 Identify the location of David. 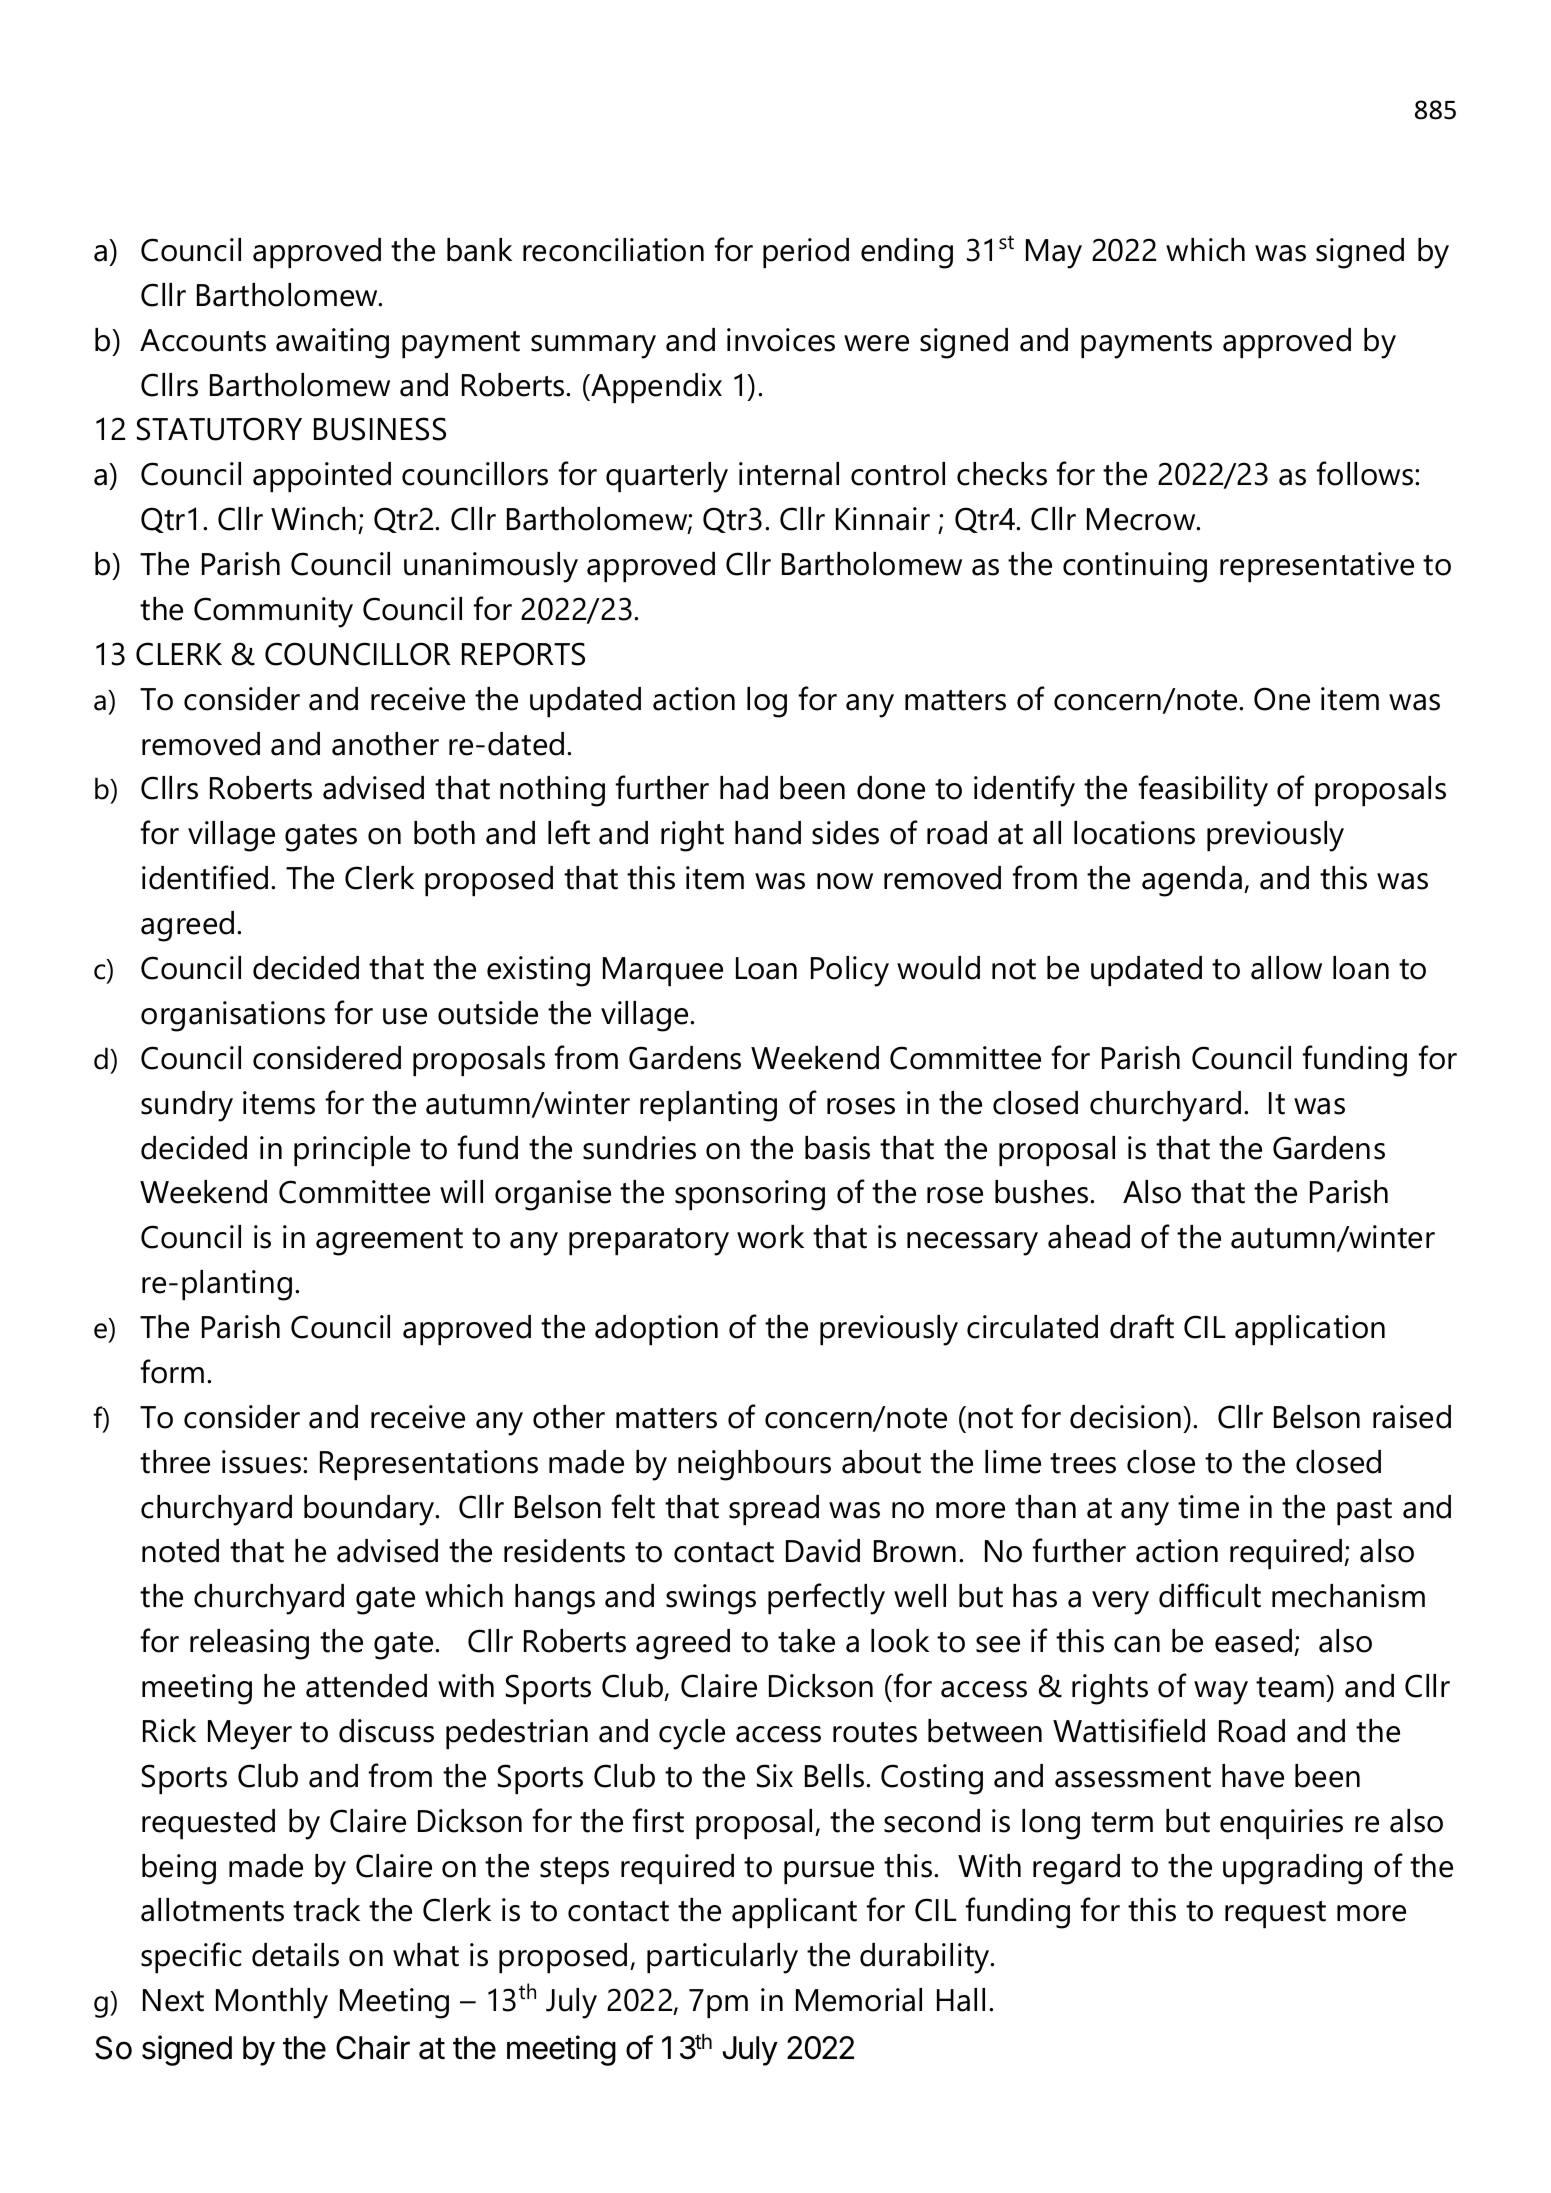
(823, 1551).
